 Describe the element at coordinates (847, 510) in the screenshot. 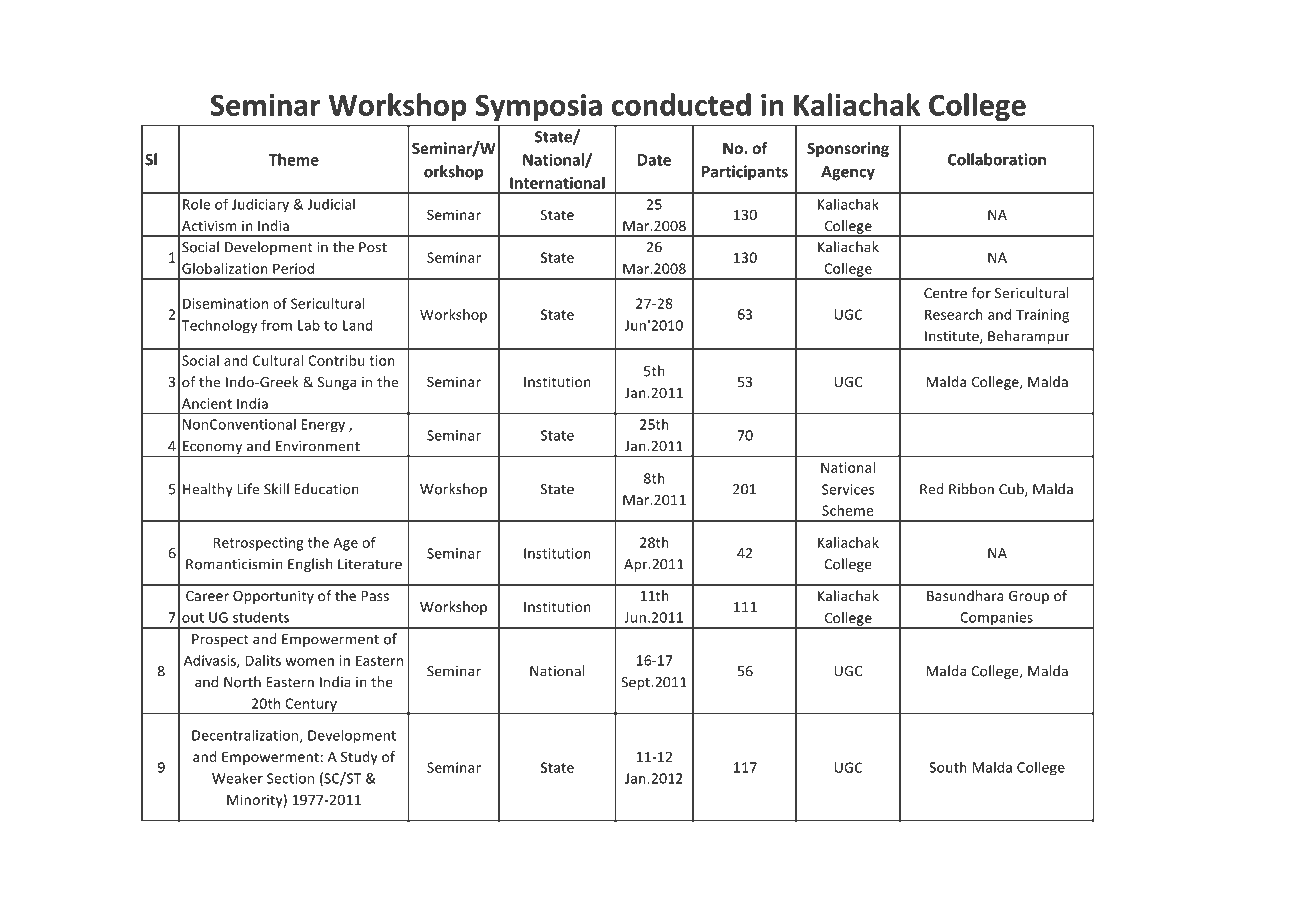

I see `Scheme` at that location.
